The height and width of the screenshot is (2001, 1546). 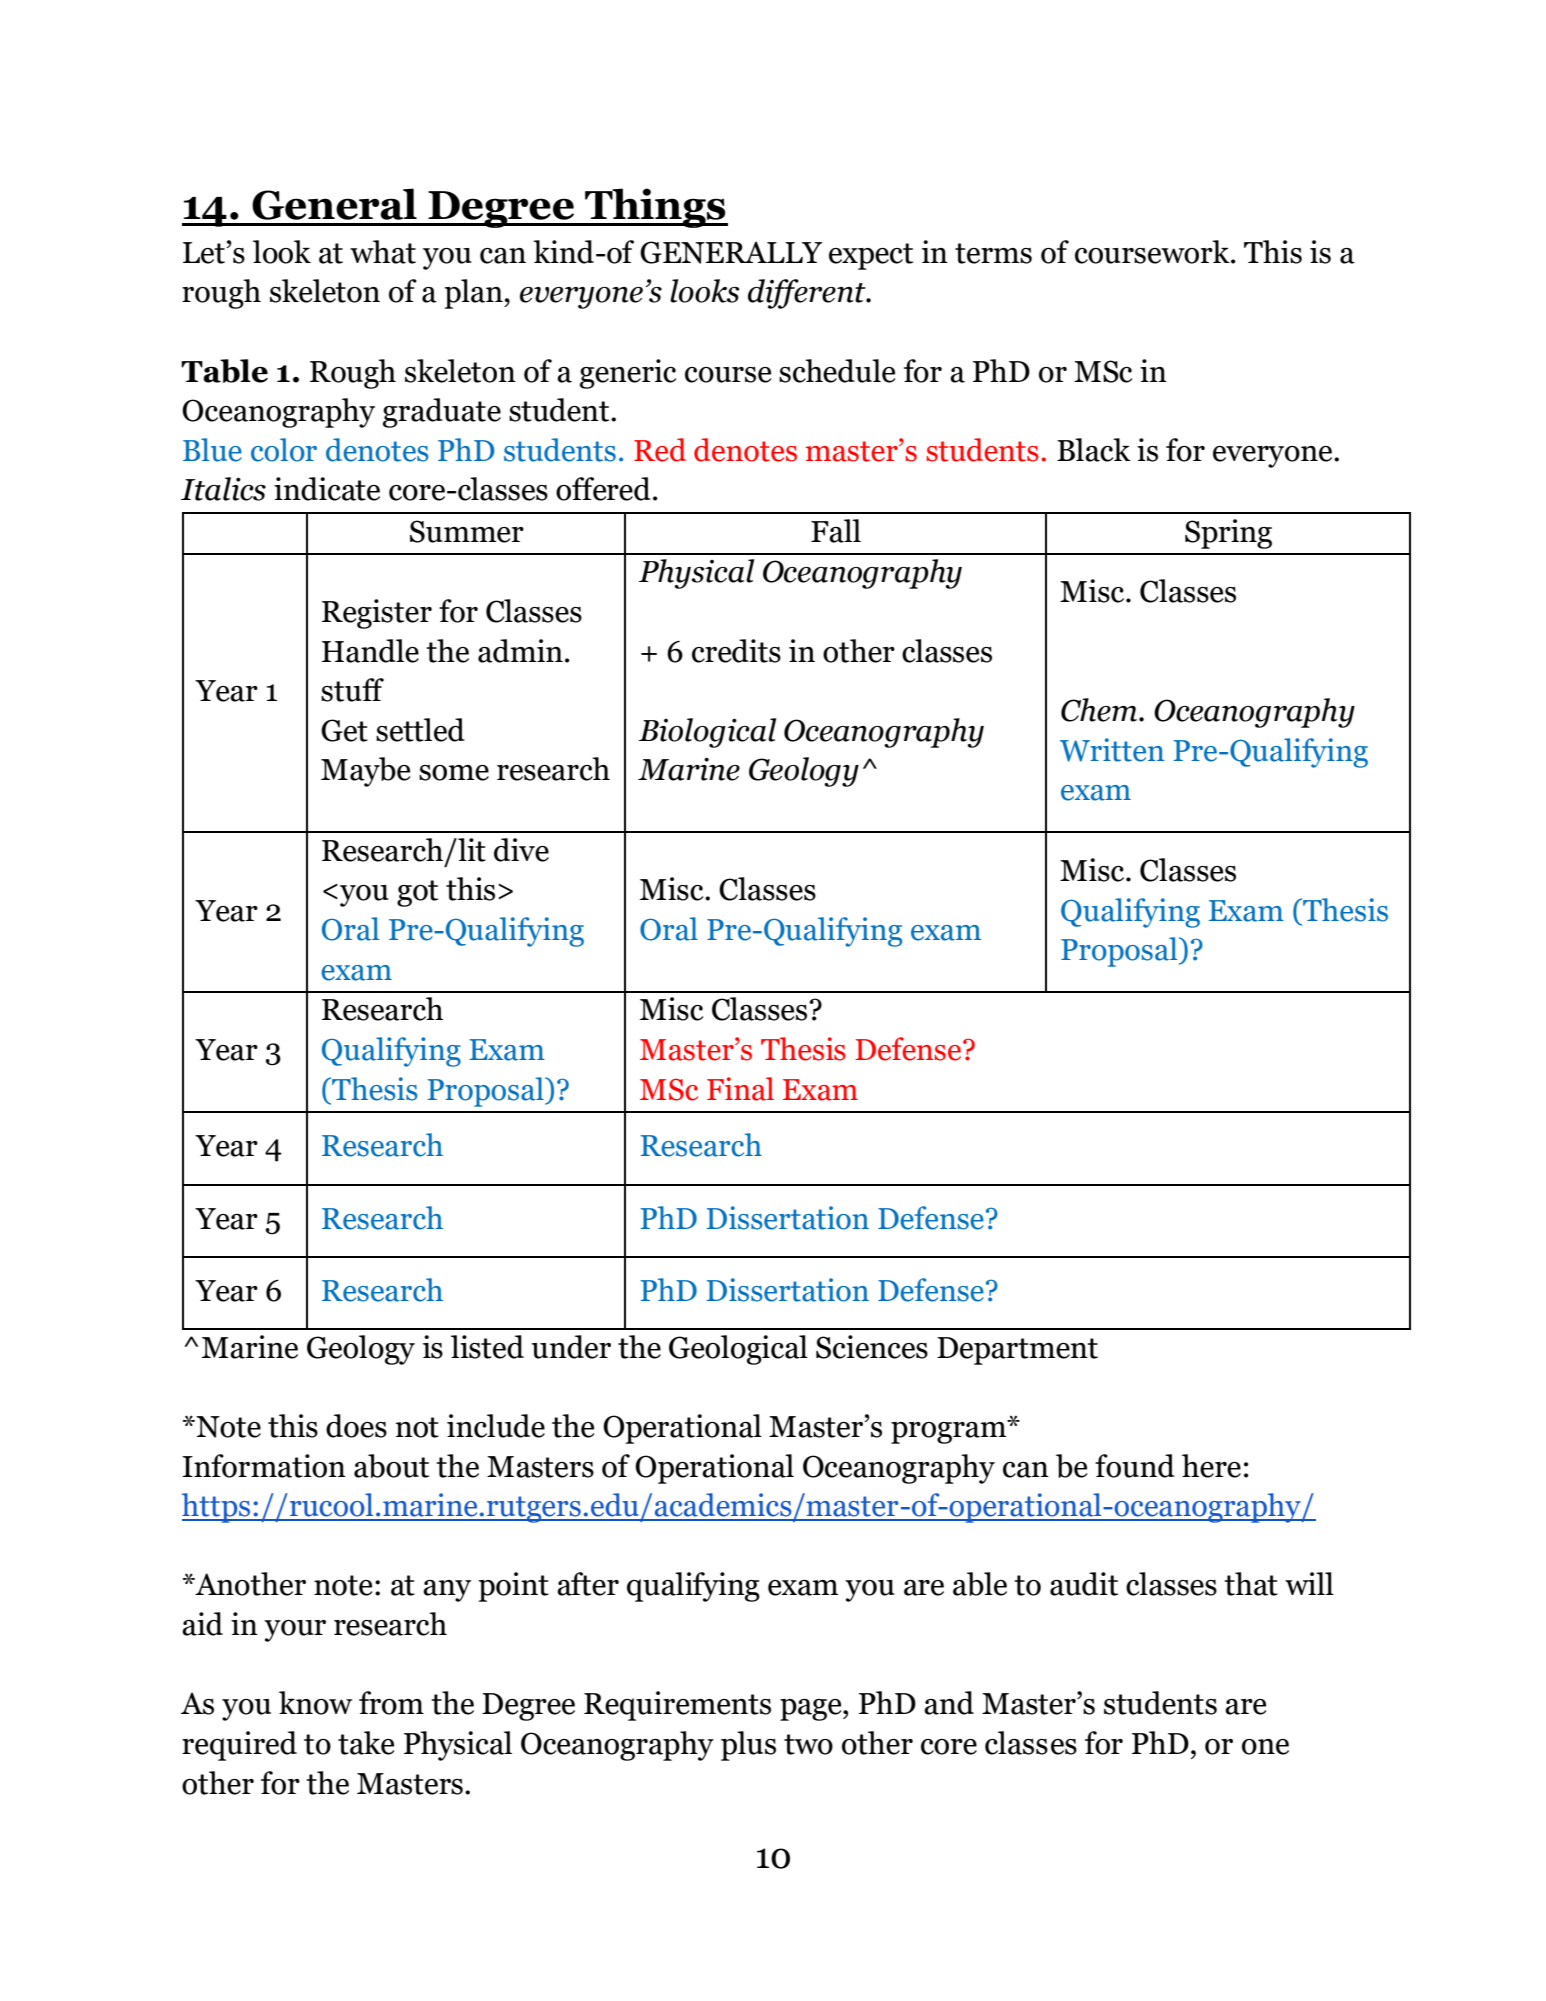 I want to click on indicate, so click(x=327, y=489).
